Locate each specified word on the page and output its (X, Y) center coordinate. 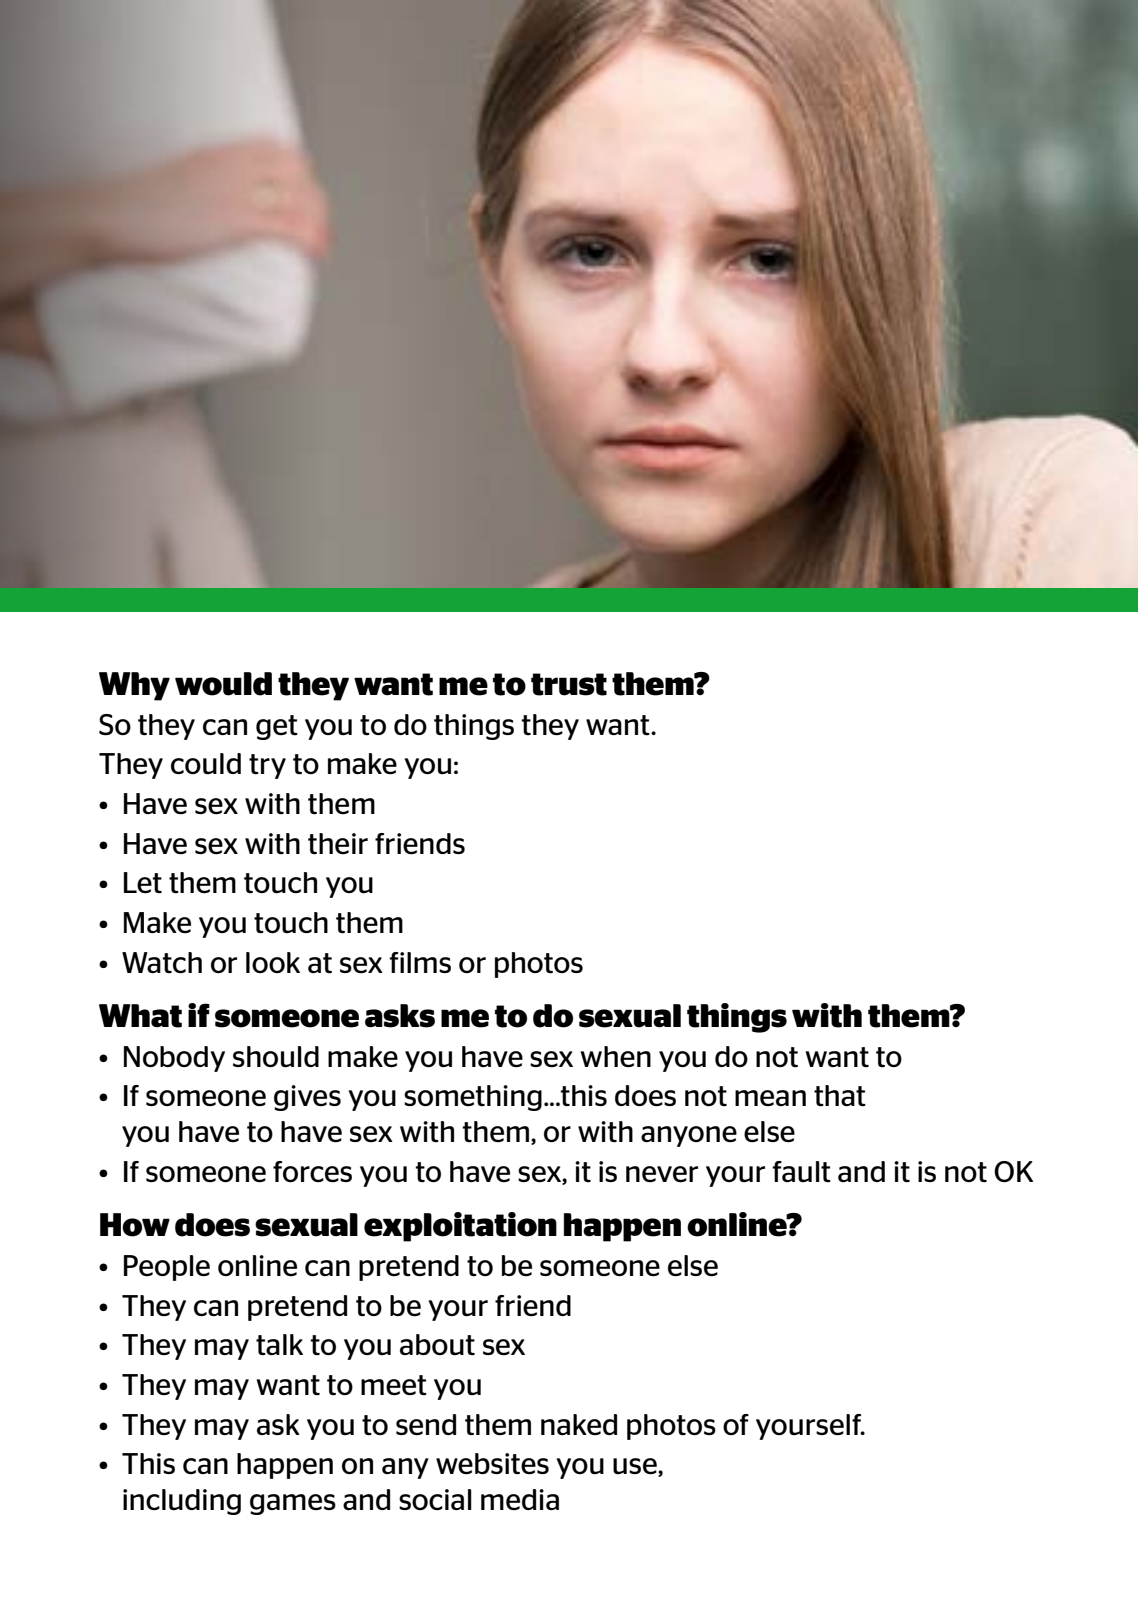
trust (569, 684)
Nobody (174, 1059)
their (338, 844)
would (223, 684)
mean (770, 1098)
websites (492, 1464)
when (615, 1057)
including (182, 1502)
